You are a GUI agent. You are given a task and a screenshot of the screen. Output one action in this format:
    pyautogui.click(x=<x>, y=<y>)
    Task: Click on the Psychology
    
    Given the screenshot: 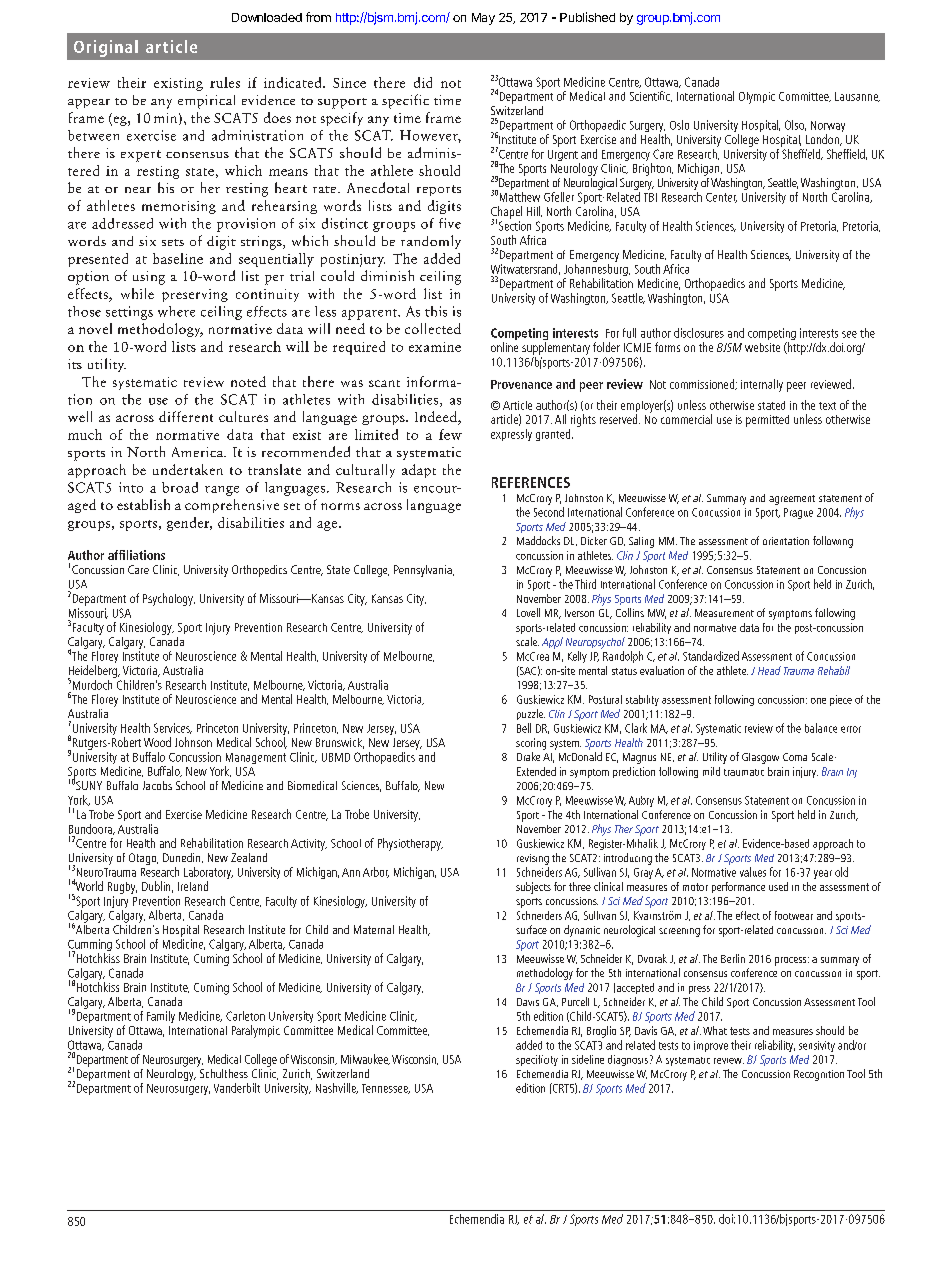 What is the action you would take?
    pyautogui.click(x=169, y=599)
